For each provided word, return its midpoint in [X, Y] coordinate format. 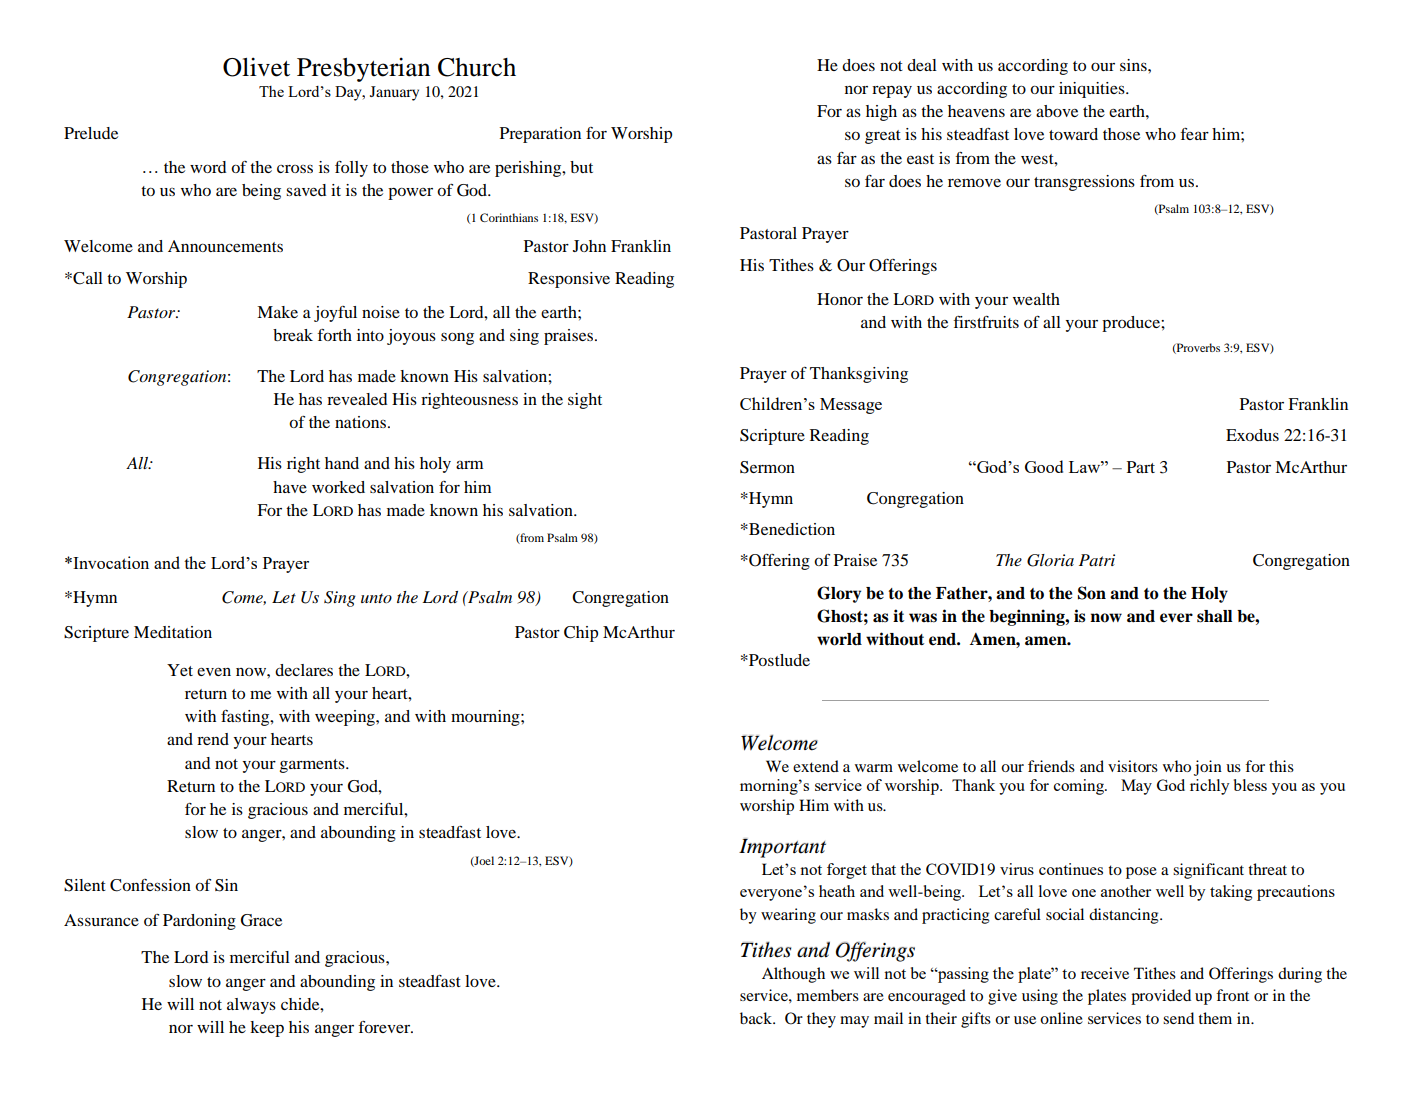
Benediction [791, 529]
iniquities [1093, 90]
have [290, 487]
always [251, 1006]
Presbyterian [363, 69]
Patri [1097, 560]
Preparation [540, 135]
